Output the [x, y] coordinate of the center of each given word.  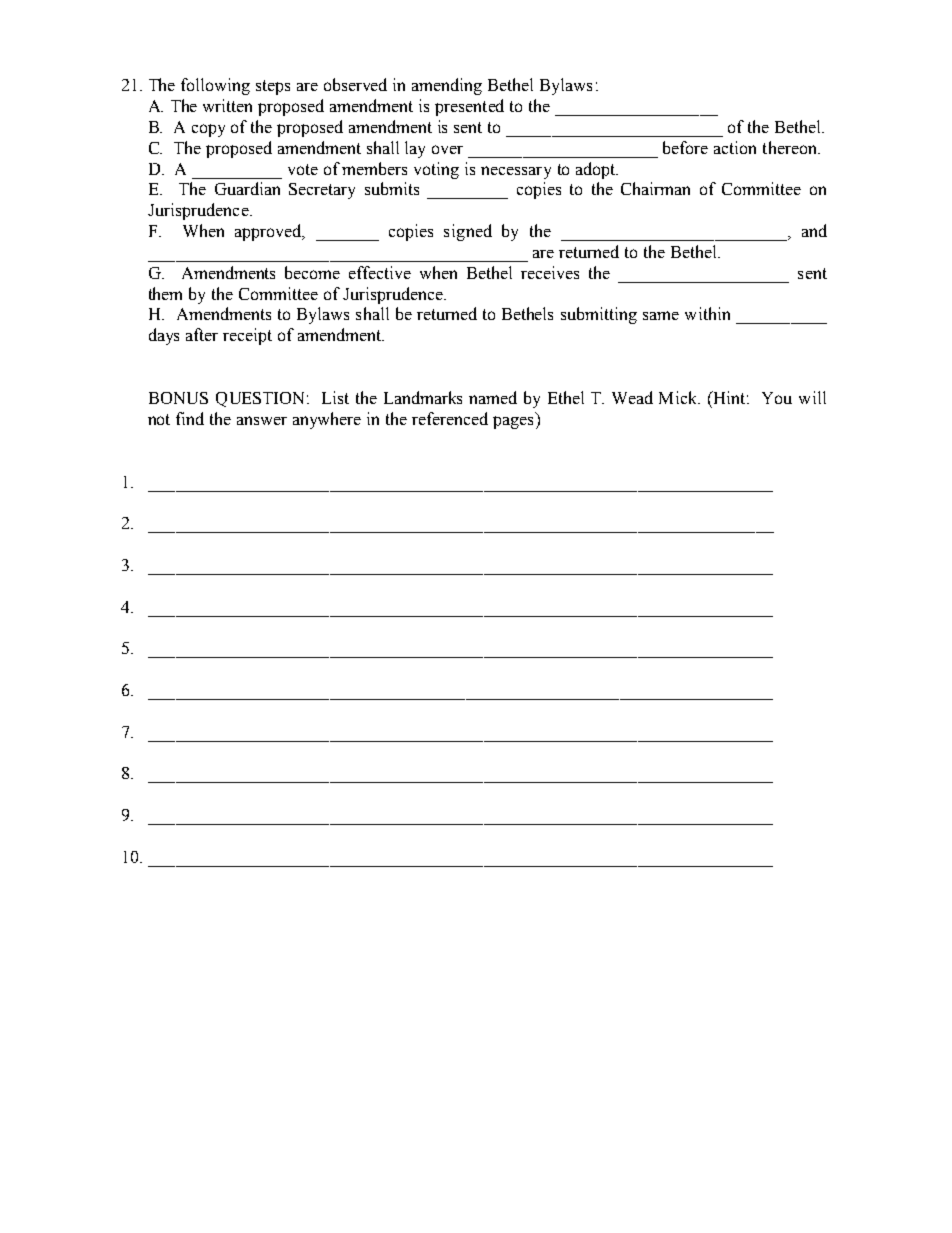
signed [468, 232]
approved [269, 232]
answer [262, 420]
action [735, 147]
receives [550, 272]
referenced [450, 418]
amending [447, 86]
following [215, 86]
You [777, 398]
